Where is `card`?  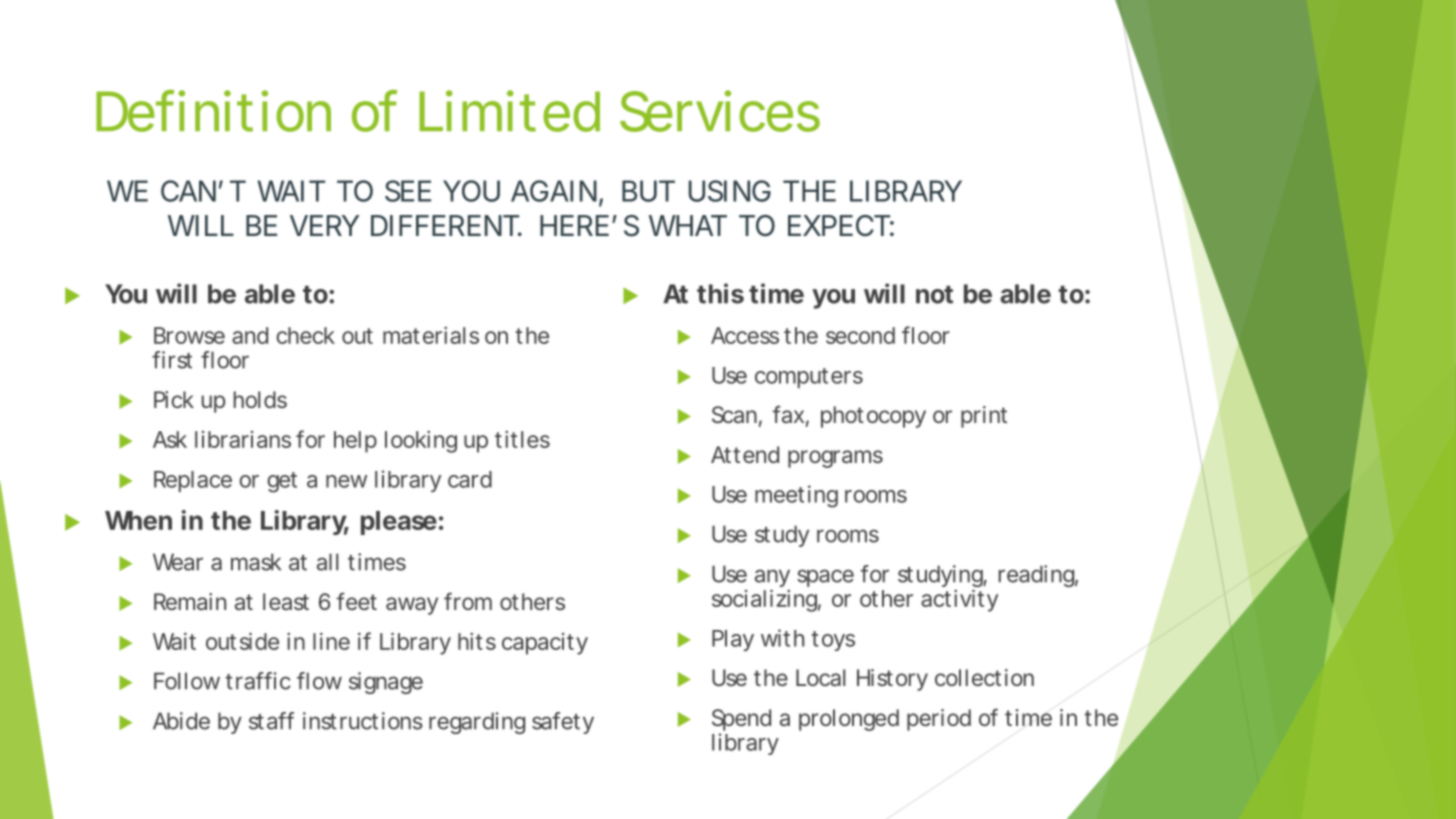
card is located at coordinates (470, 479).
